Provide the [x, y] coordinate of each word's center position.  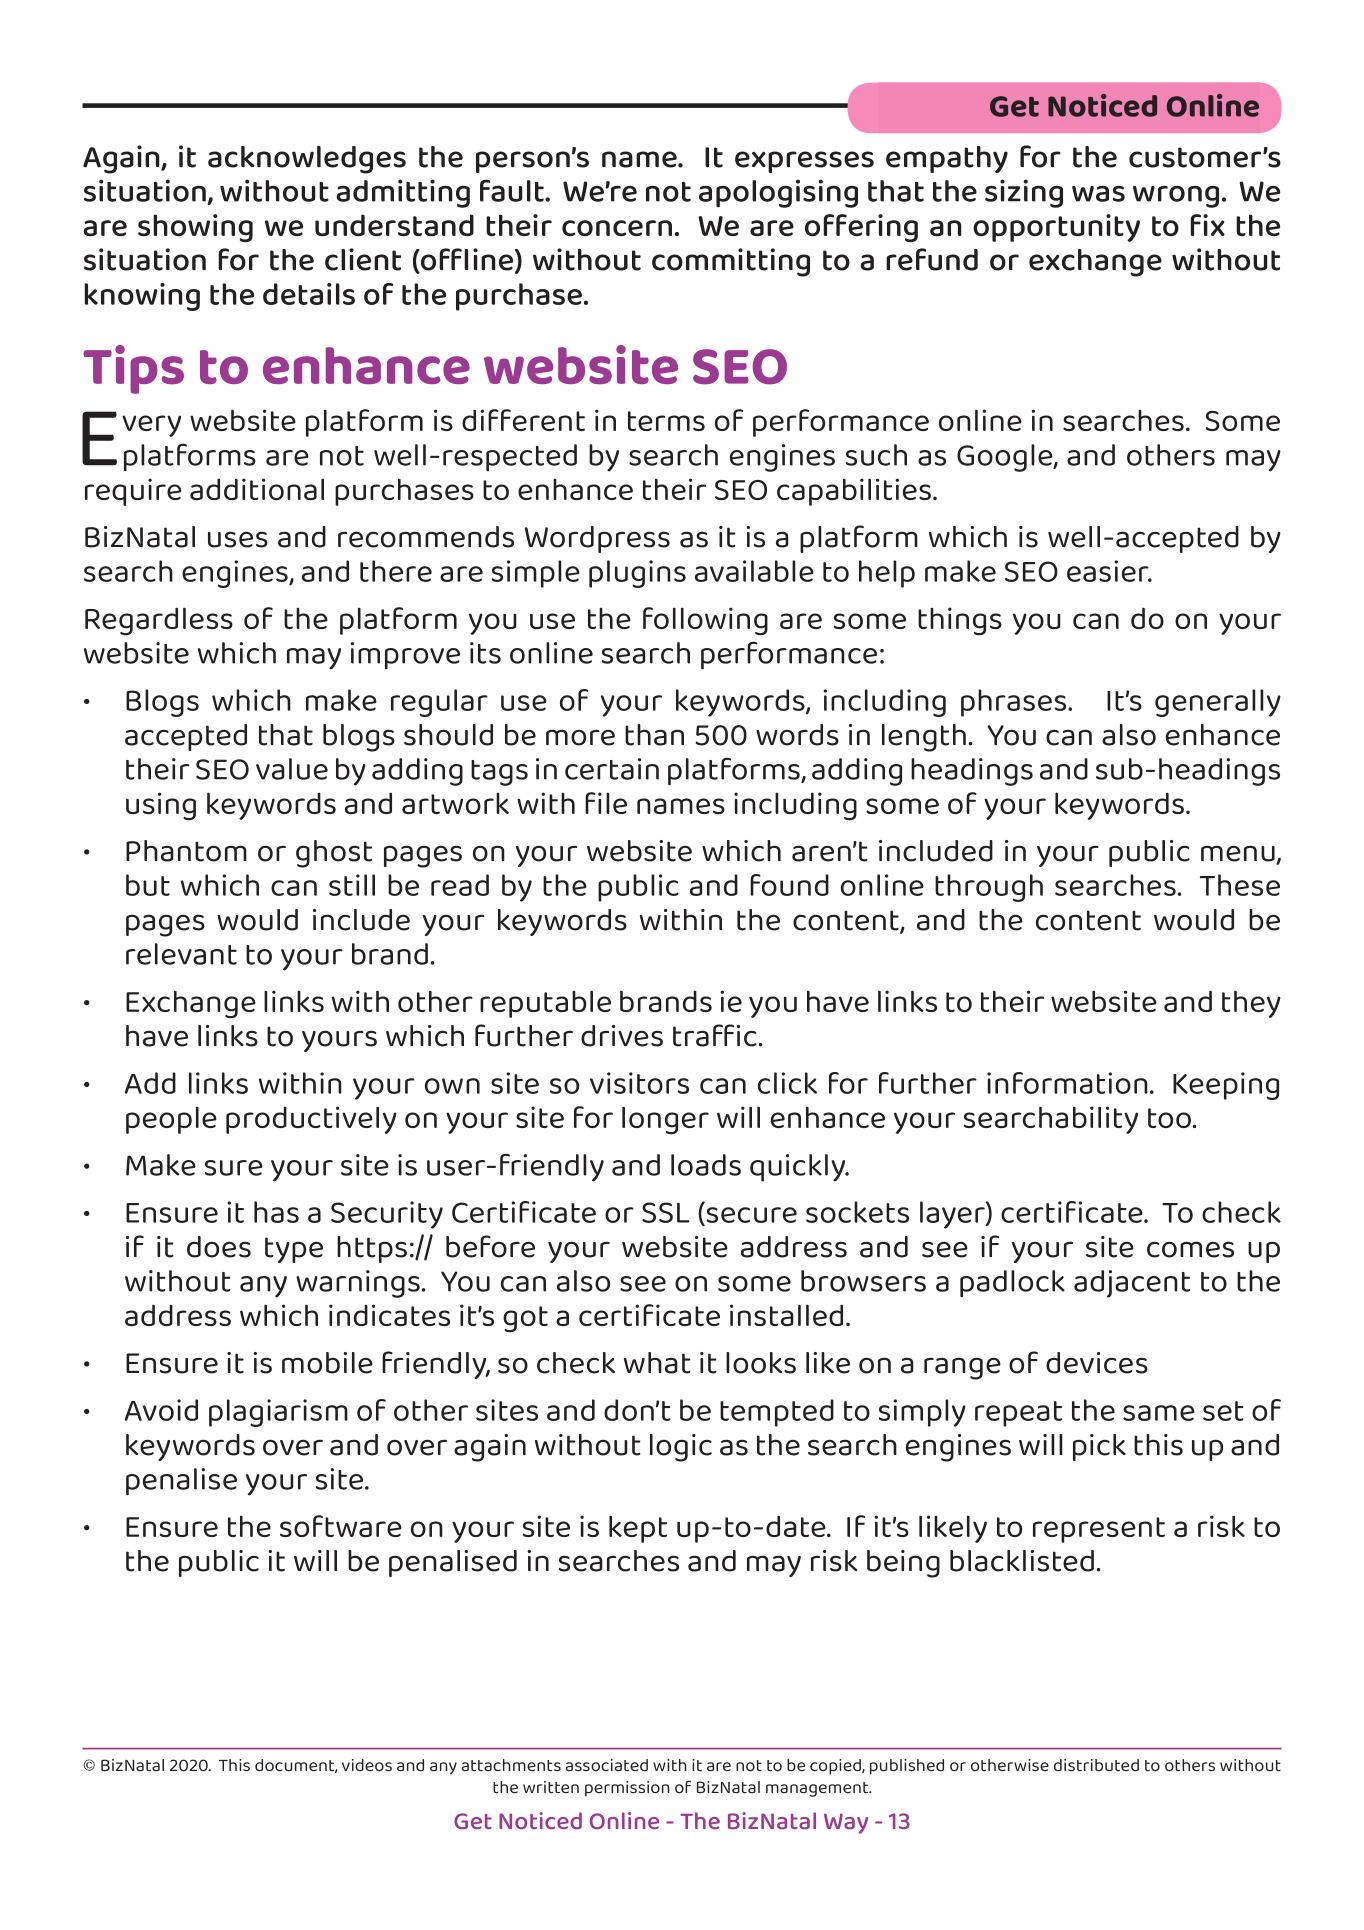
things [960, 621]
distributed [1096, 1765]
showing [195, 228]
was [1098, 194]
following [705, 621]
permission [627, 1789]
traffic [715, 1035]
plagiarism [278, 1413]
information [1067, 1083]
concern [617, 228]
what [657, 1363]
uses [238, 539]
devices [1097, 1363]
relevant [181, 954]
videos [367, 1765]
